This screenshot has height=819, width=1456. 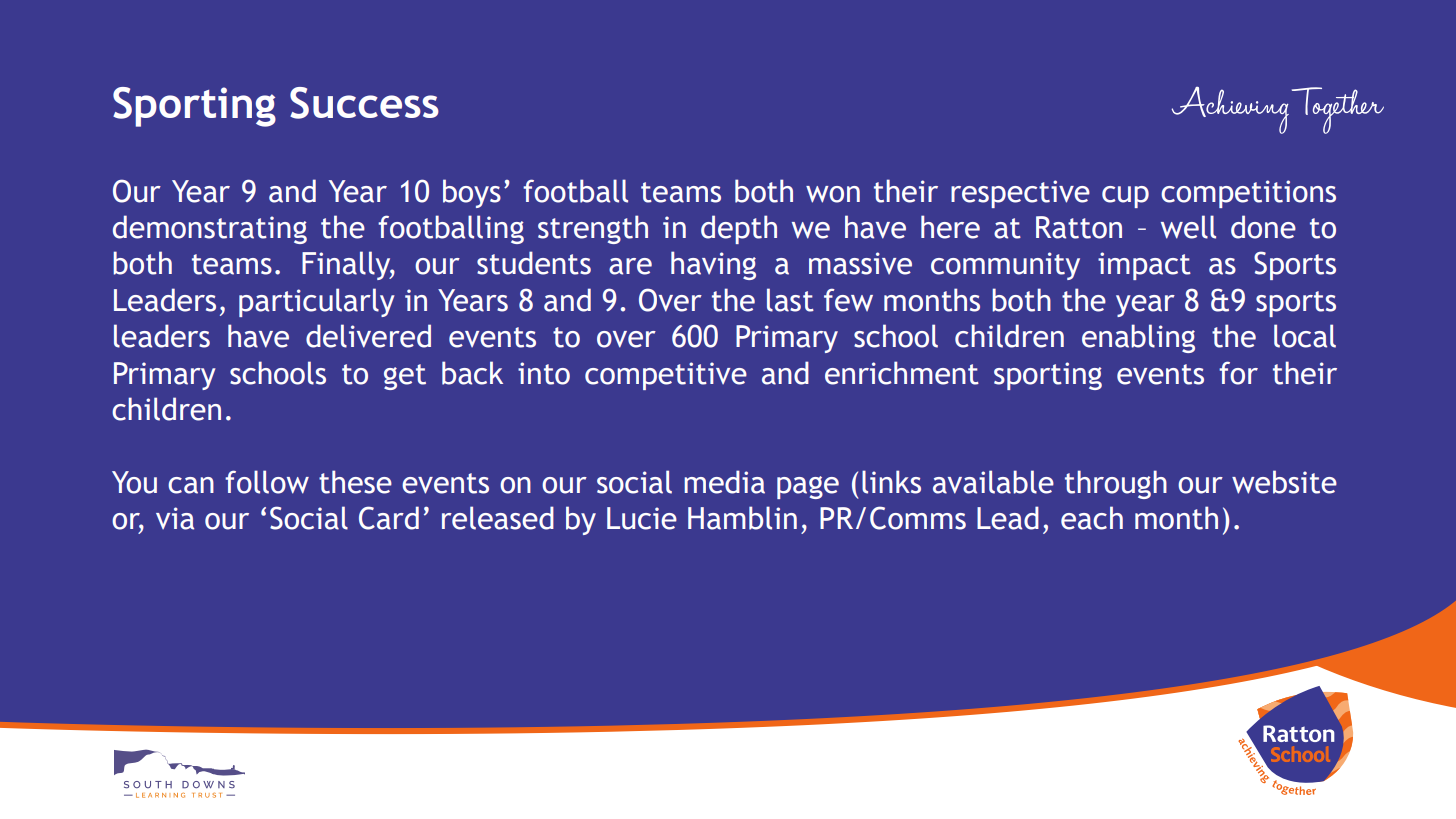 I want to click on last, so click(x=790, y=300).
